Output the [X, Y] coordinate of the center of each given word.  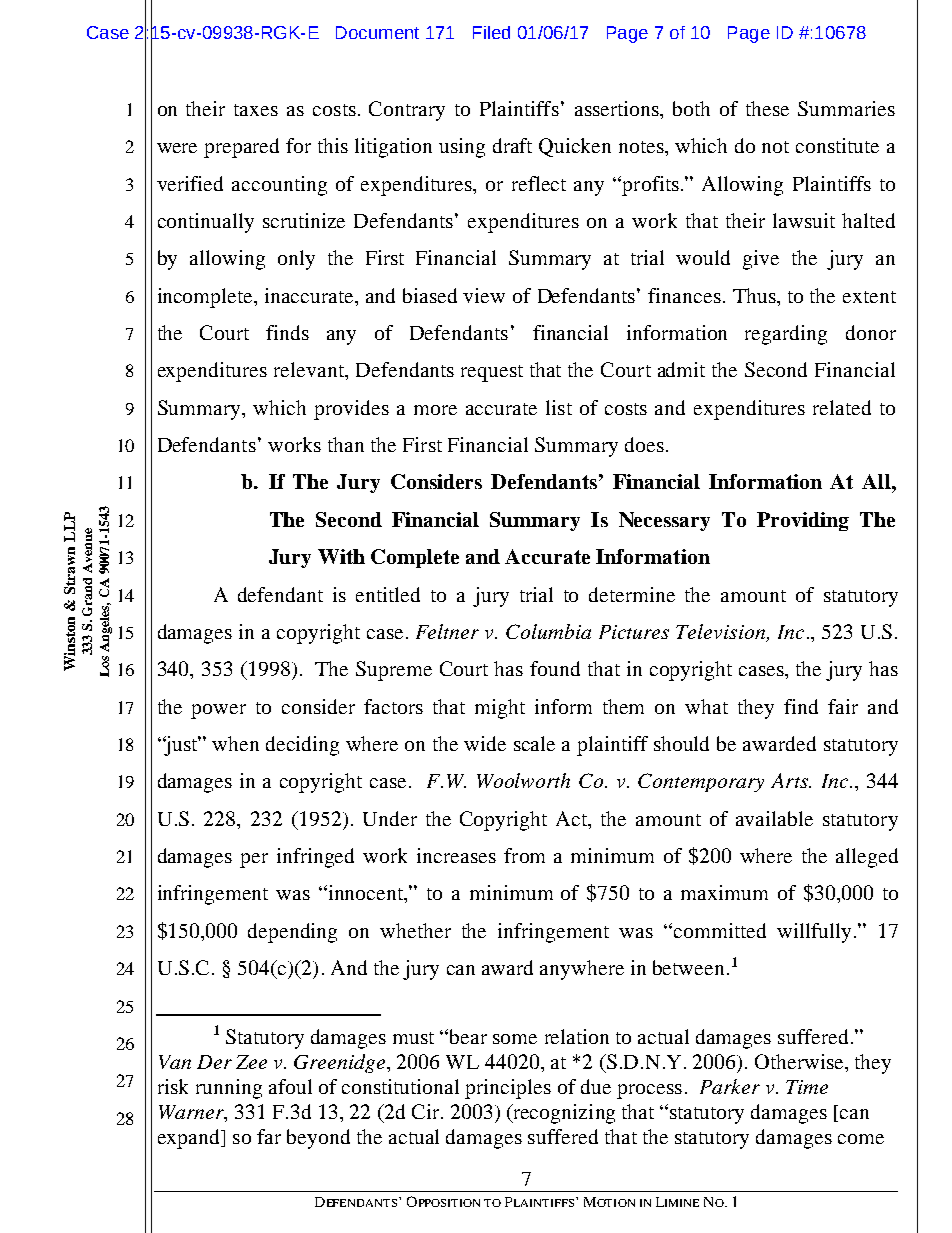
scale [534, 743]
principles [508, 1089]
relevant [310, 371]
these [767, 108]
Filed [491, 32]
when [235, 743]
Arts [790, 780]
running [229, 1089]
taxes [256, 110]
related [842, 407]
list [559, 407]
